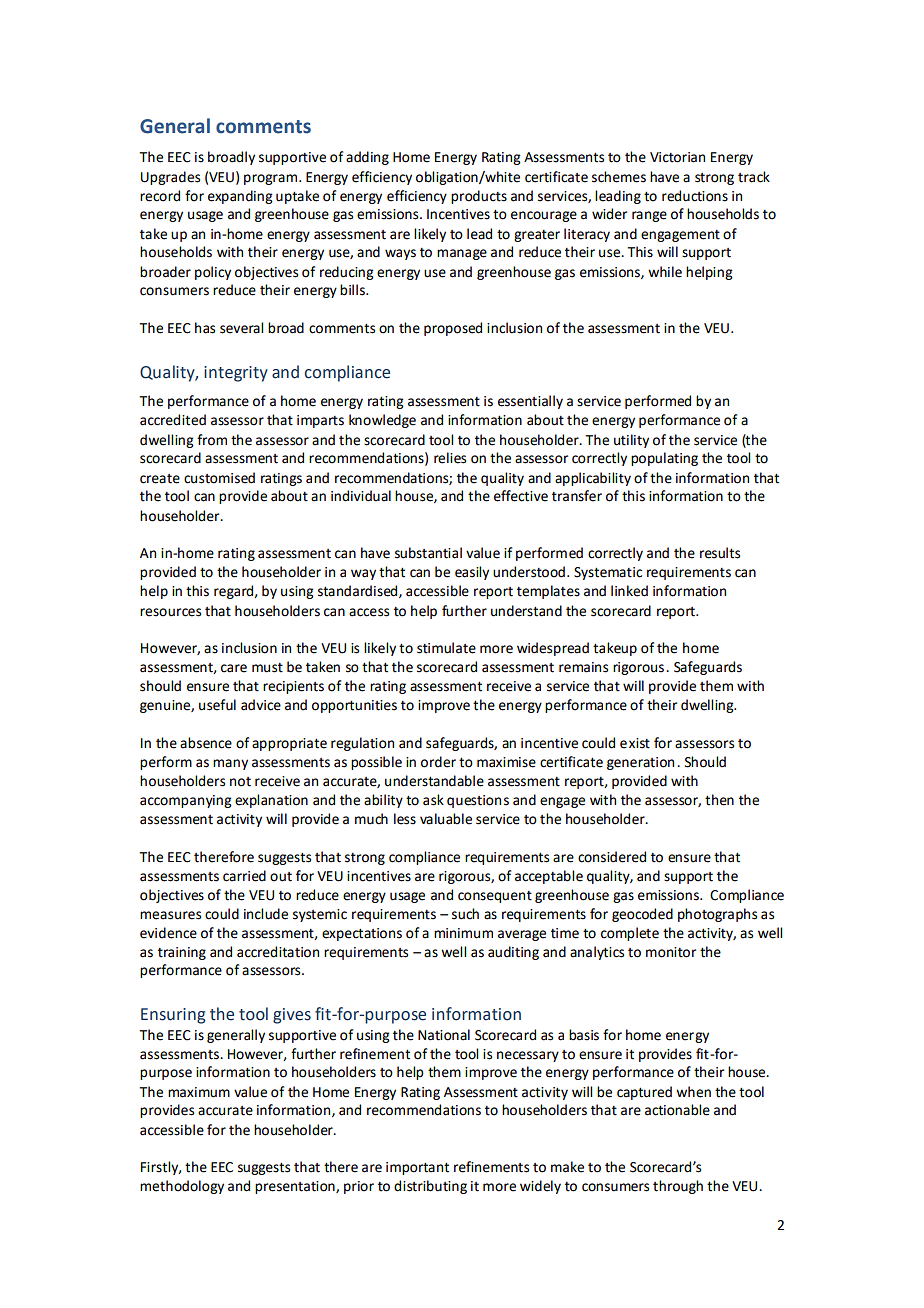 This screenshot has height=1308, width=924. Describe the element at coordinates (240, 197) in the screenshot. I see `expanding` at that location.
